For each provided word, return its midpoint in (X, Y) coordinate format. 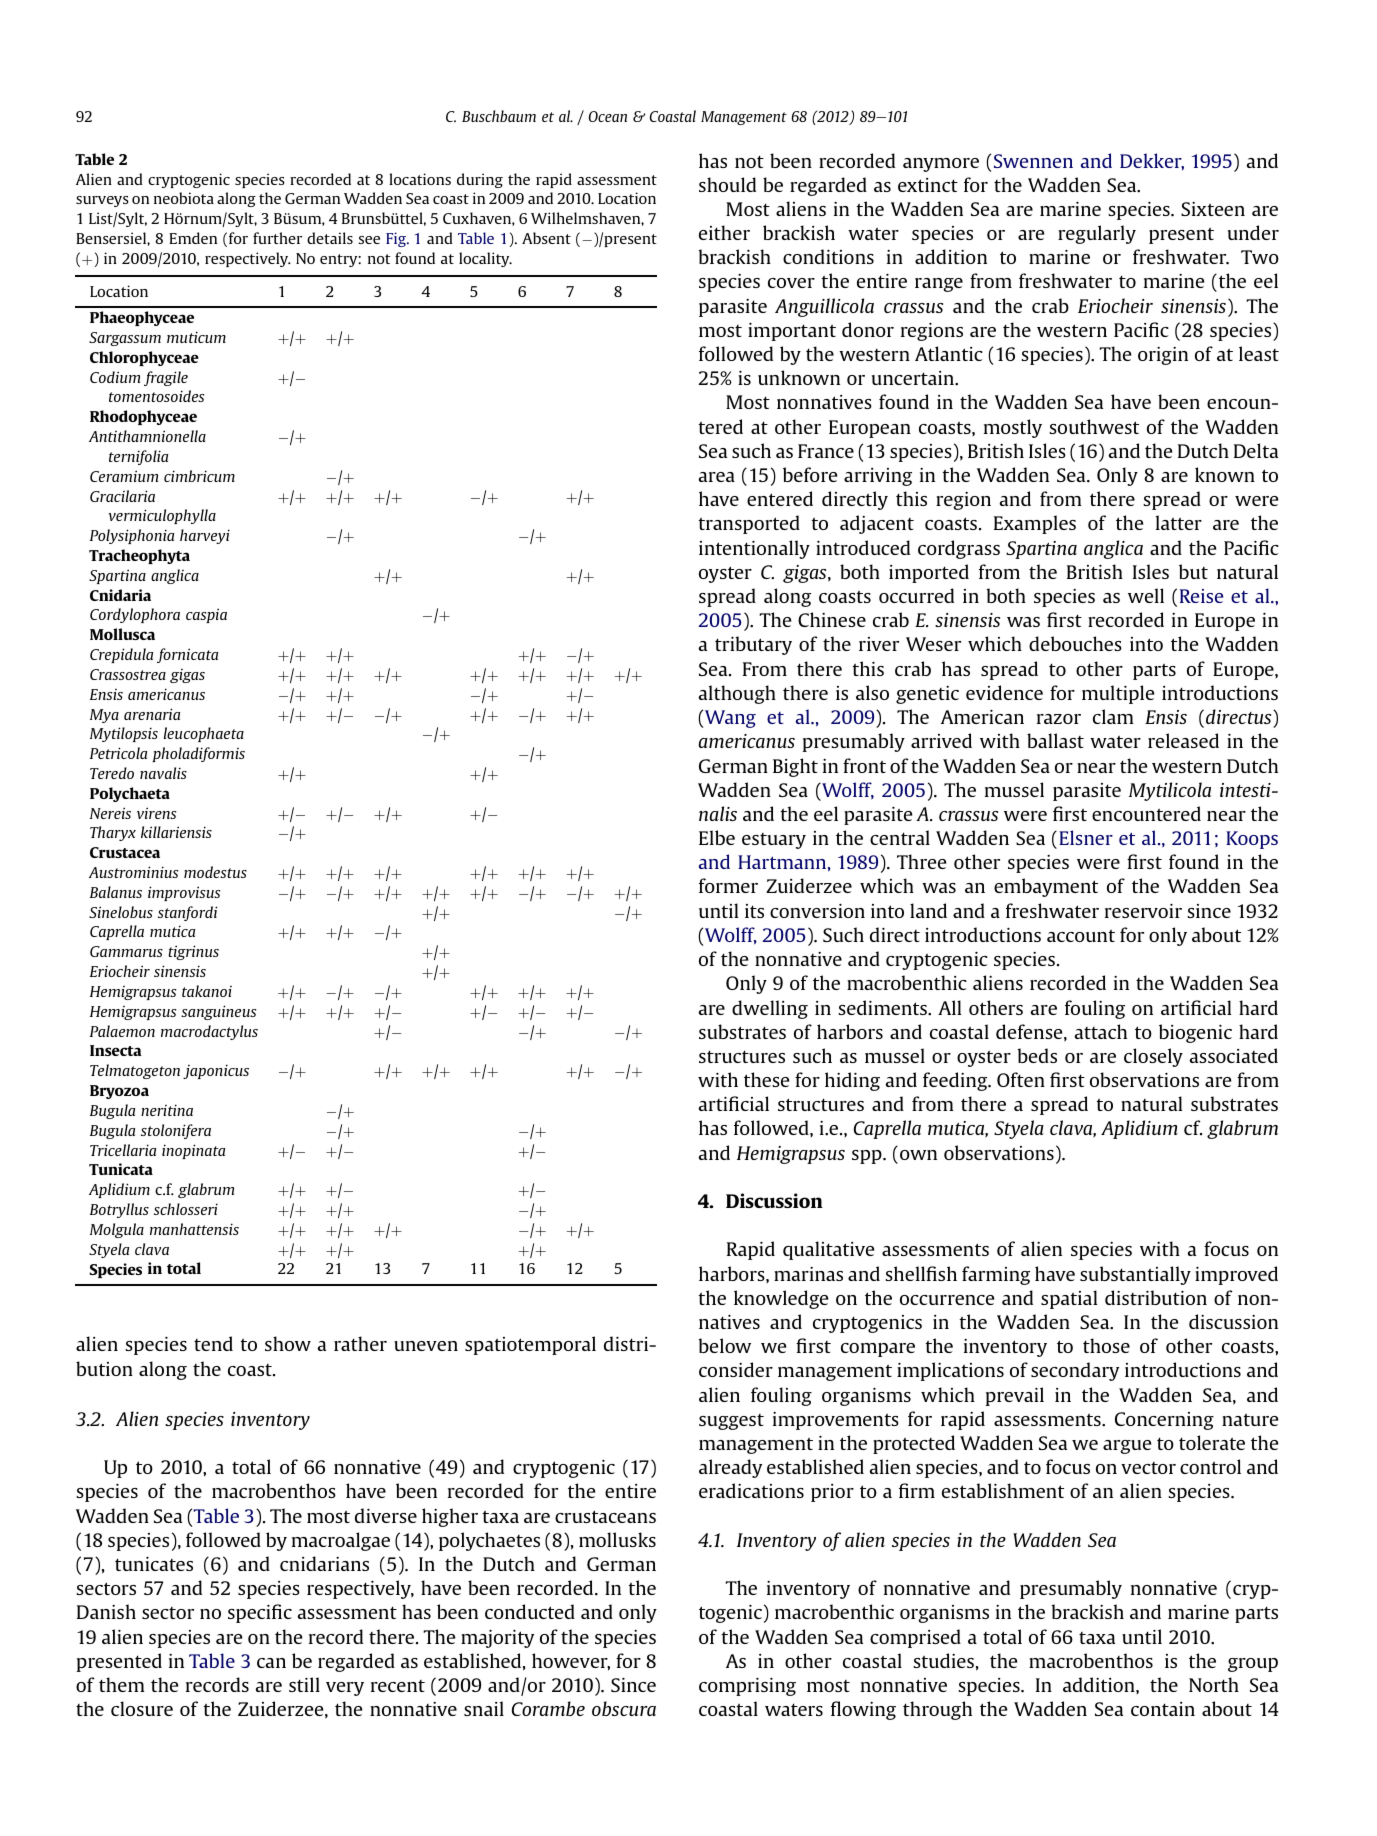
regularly (1097, 234)
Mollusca (122, 634)
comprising (747, 1687)
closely (1153, 1057)
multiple (1118, 694)
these (766, 1079)
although (737, 694)
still (304, 1684)
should (727, 184)
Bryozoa (119, 1092)
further (277, 238)
